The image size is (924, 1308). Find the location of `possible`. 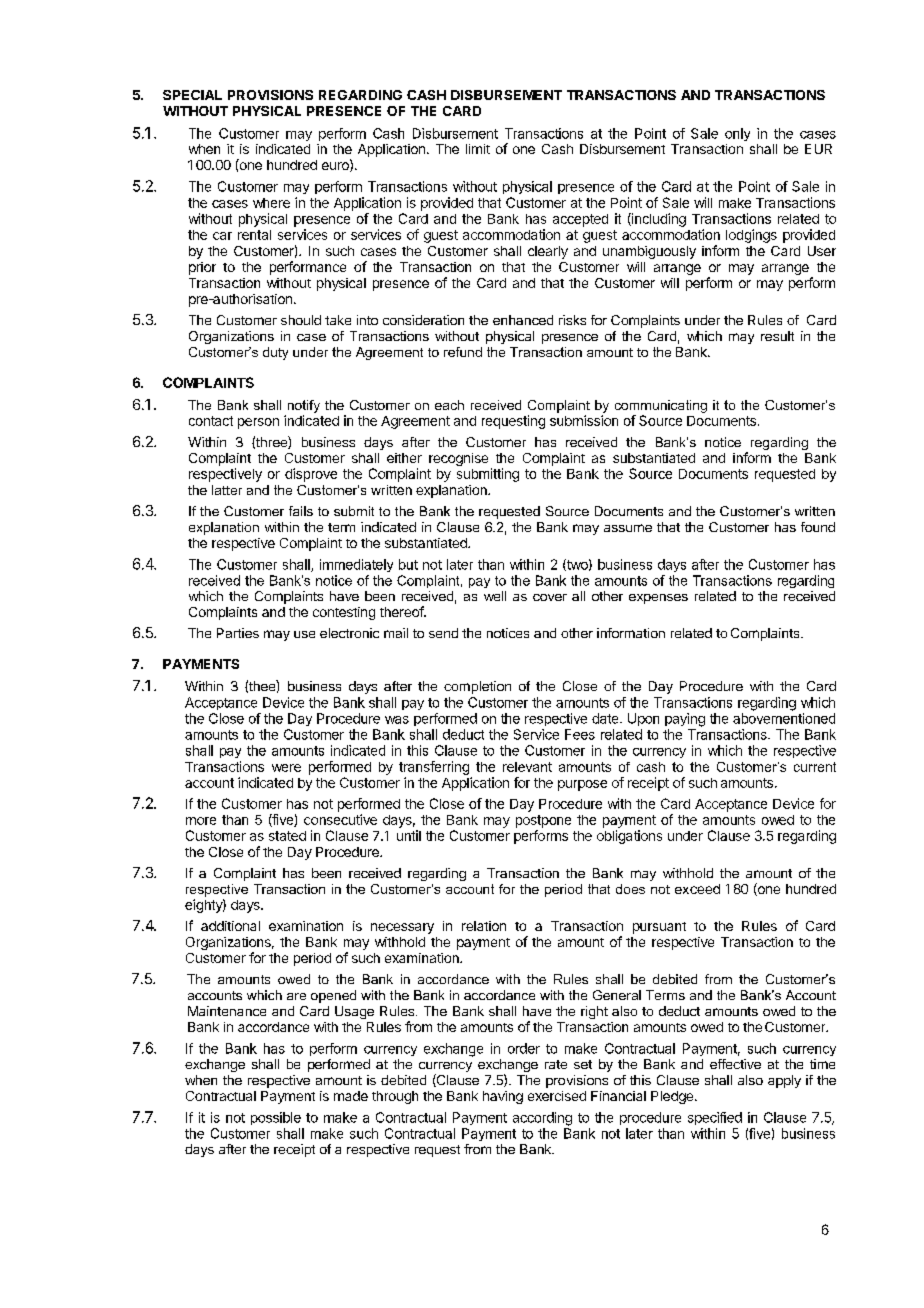

possible is located at coordinates (276, 1118).
